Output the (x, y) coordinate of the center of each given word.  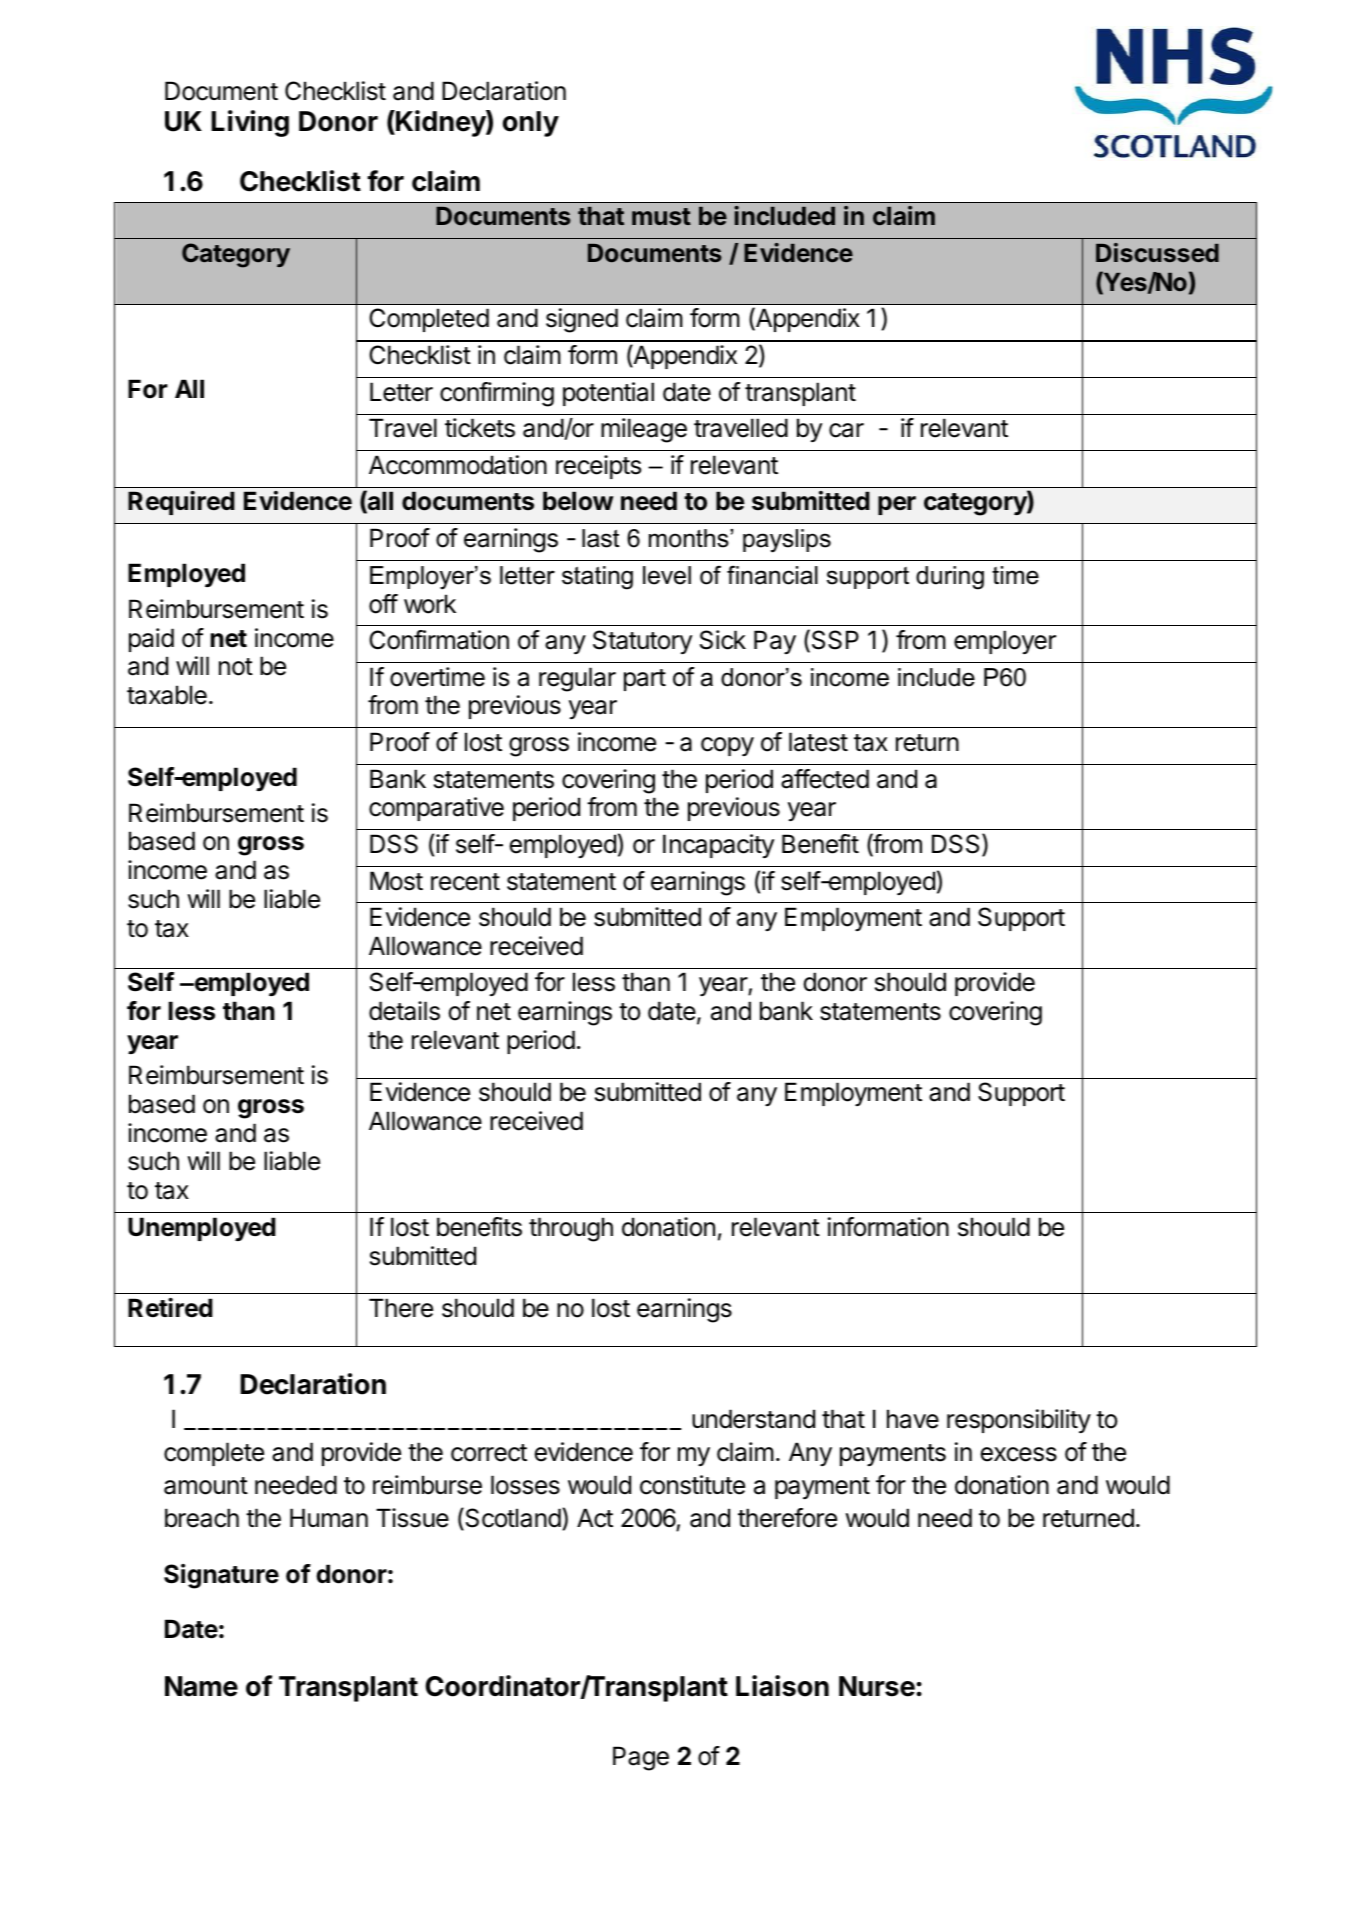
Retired (170, 1308)
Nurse (877, 1686)
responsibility (1019, 1421)
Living (250, 123)
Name (201, 1686)
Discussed (1157, 252)
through (571, 1229)
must (661, 216)
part (645, 680)
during (950, 578)
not (236, 667)
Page (641, 1758)
